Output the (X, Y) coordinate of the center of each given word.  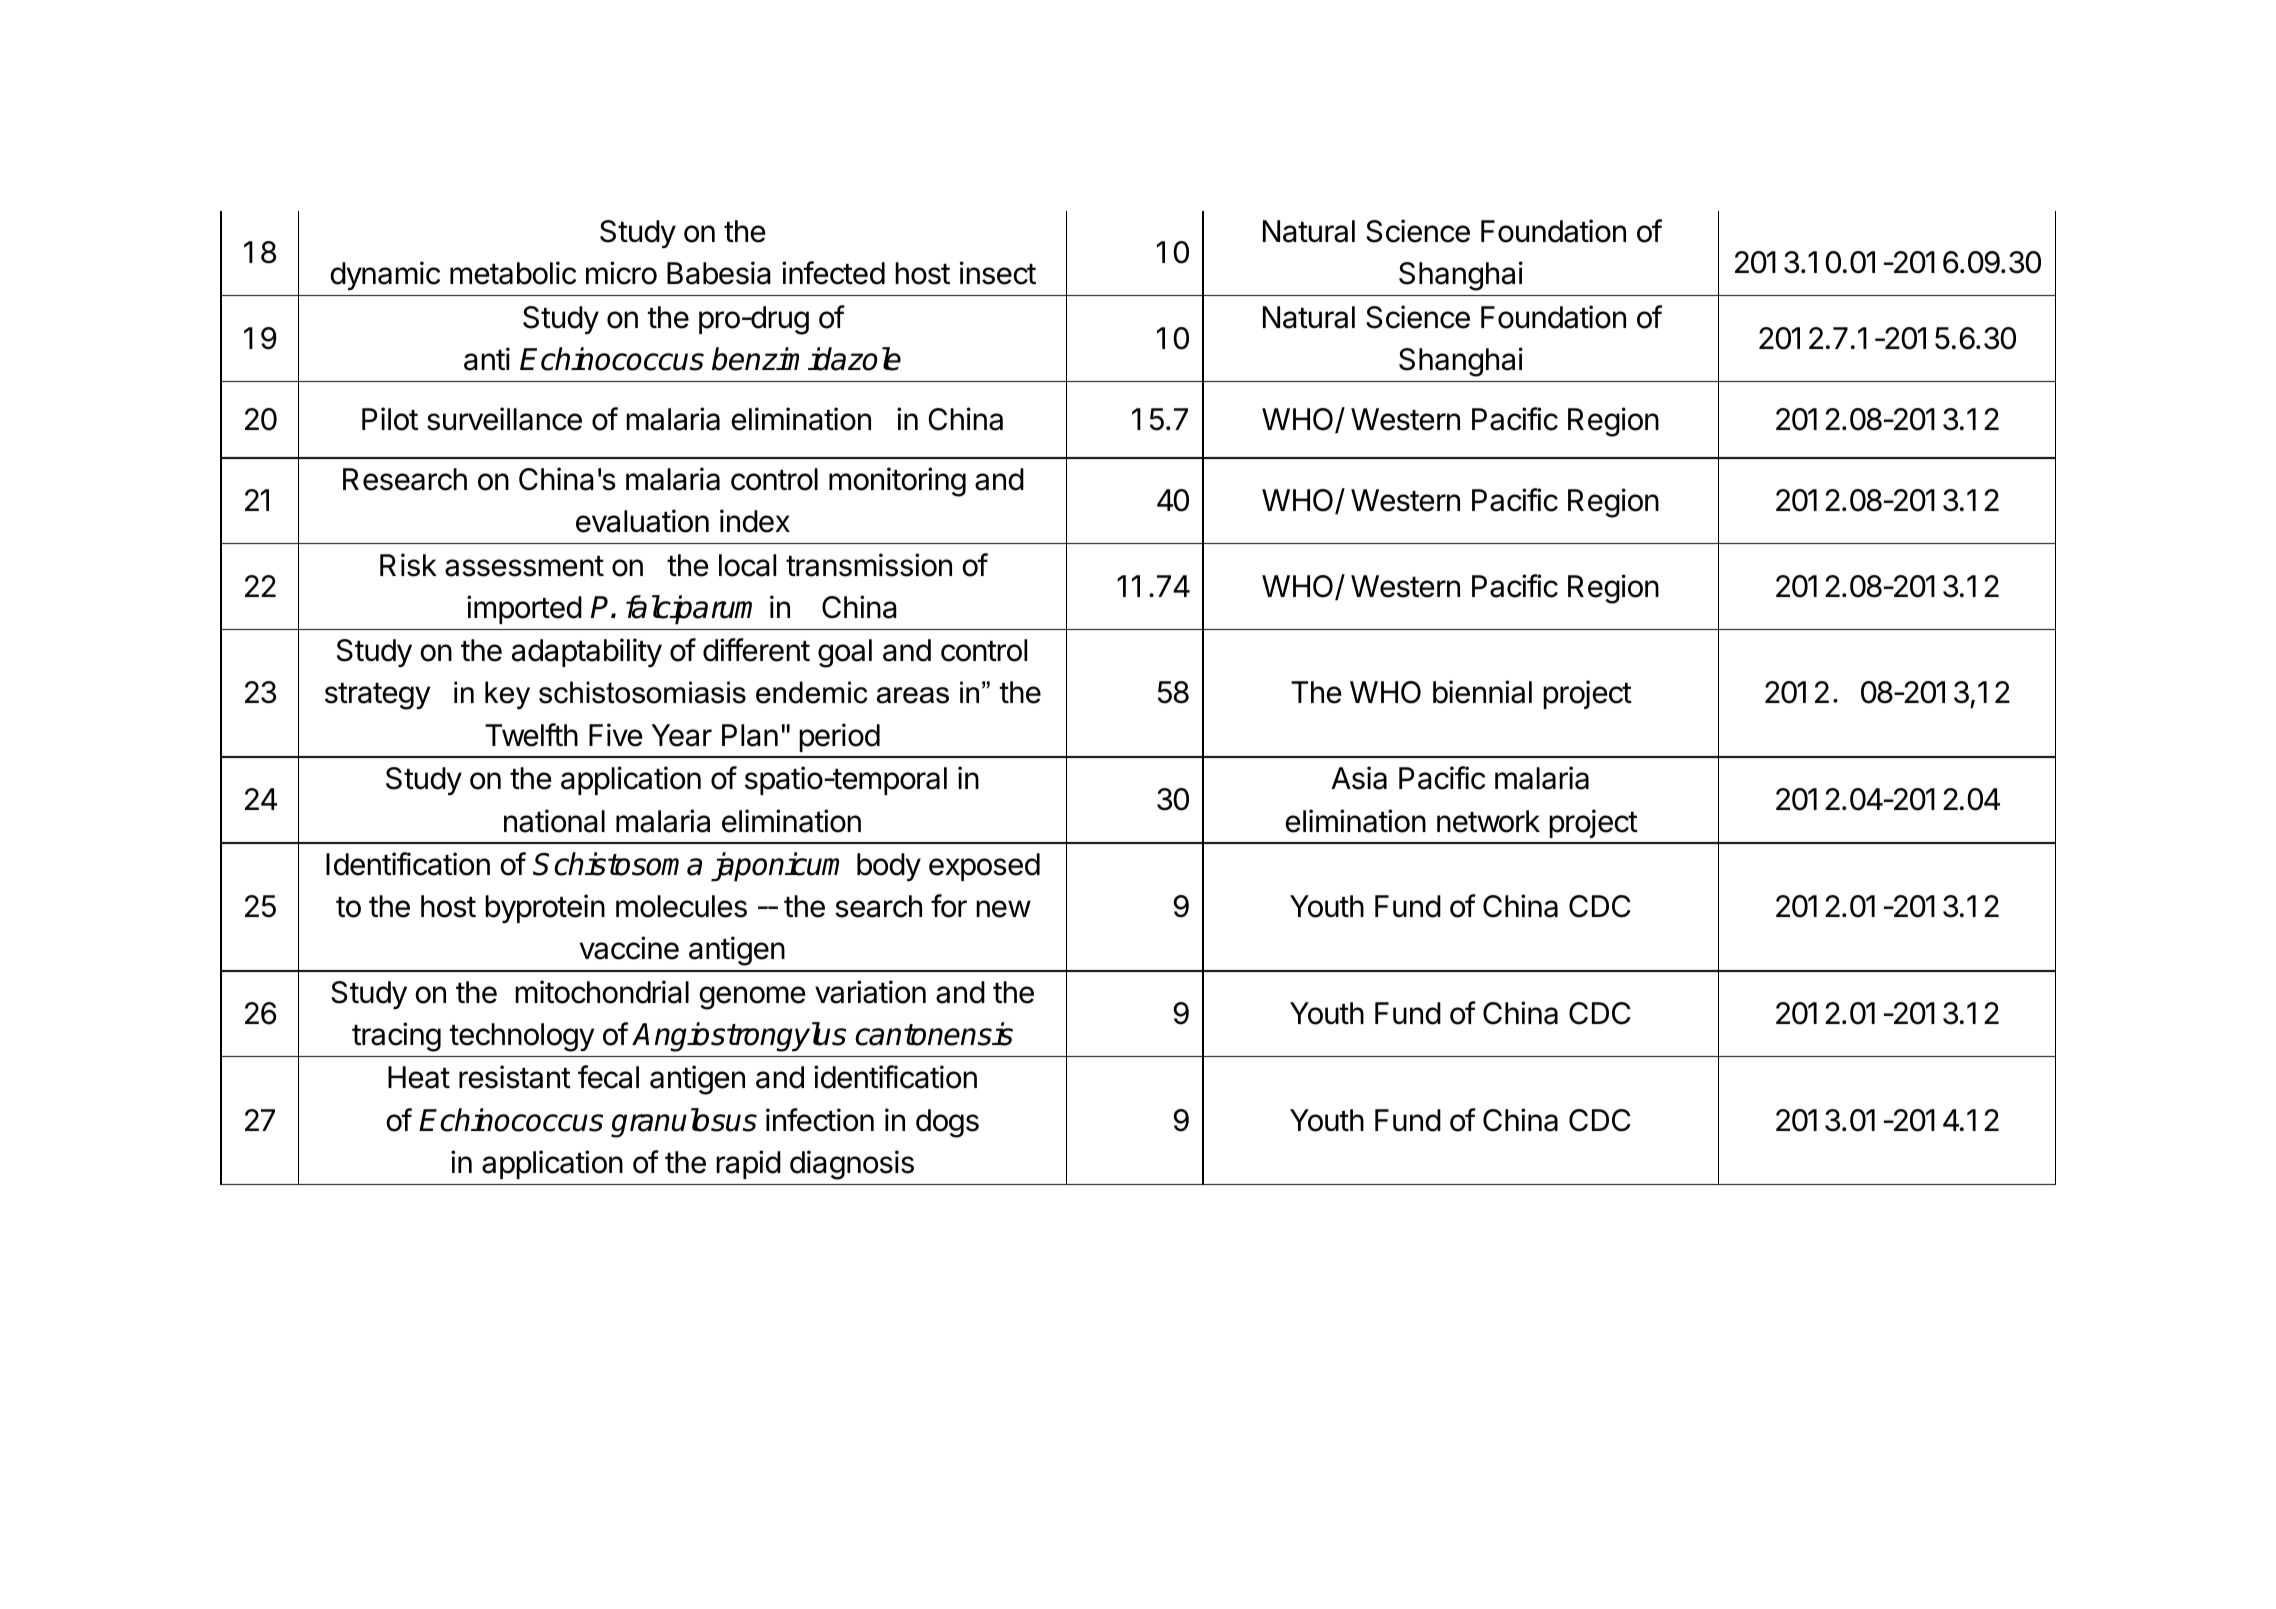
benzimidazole (806, 359)
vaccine (629, 948)
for (949, 906)
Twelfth (531, 735)
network (1488, 821)
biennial (1482, 692)
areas (913, 695)
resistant (515, 1077)
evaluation (642, 521)
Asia (1359, 778)
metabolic (513, 273)
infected (833, 273)
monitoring (897, 482)
